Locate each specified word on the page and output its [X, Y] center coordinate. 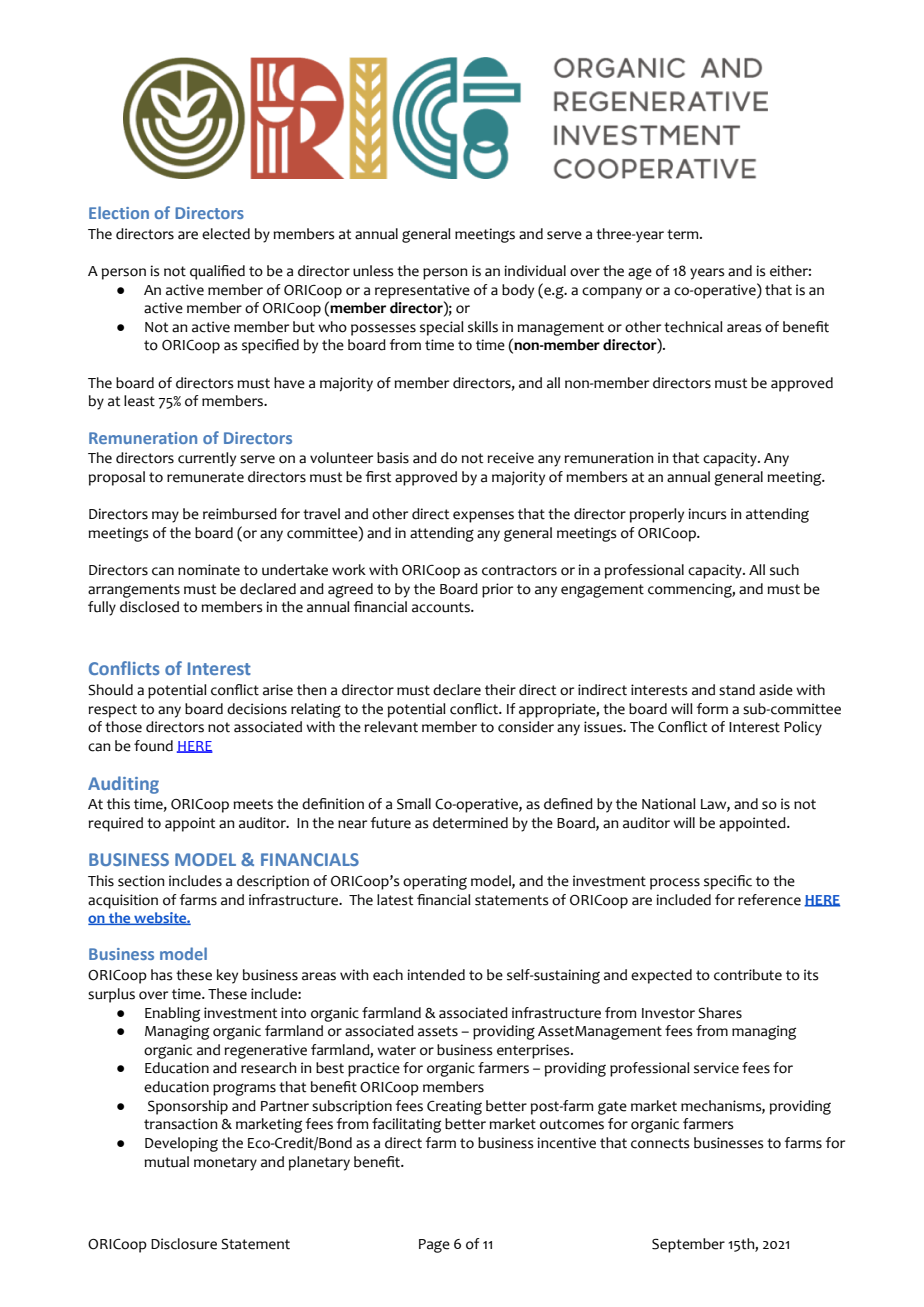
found [153, 746]
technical [693, 327]
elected [226, 234]
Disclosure [184, 1244]
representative [422, 291]
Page [434, 1246]
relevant [391, 727]
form [712, 709]
